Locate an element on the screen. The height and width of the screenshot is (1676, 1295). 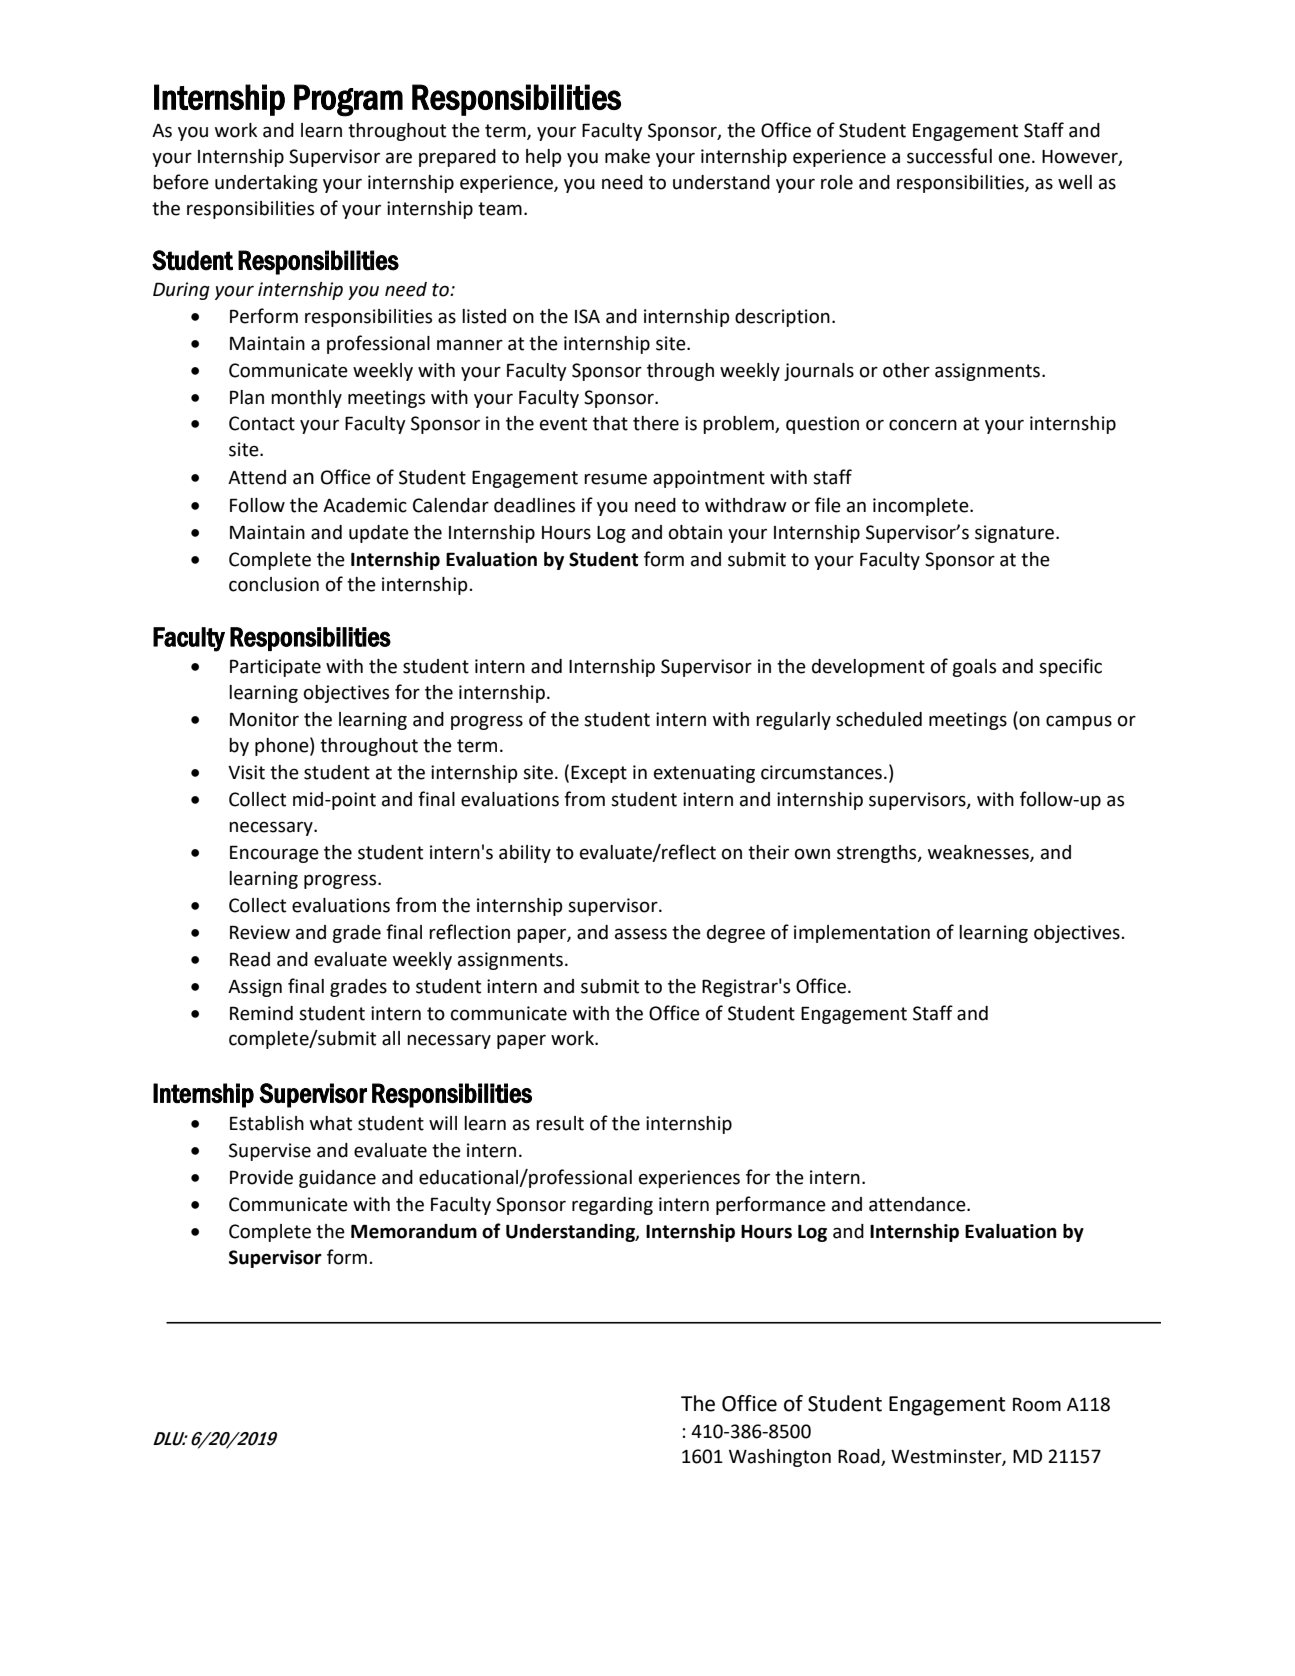
Except is located at coordinates (599, 774).
